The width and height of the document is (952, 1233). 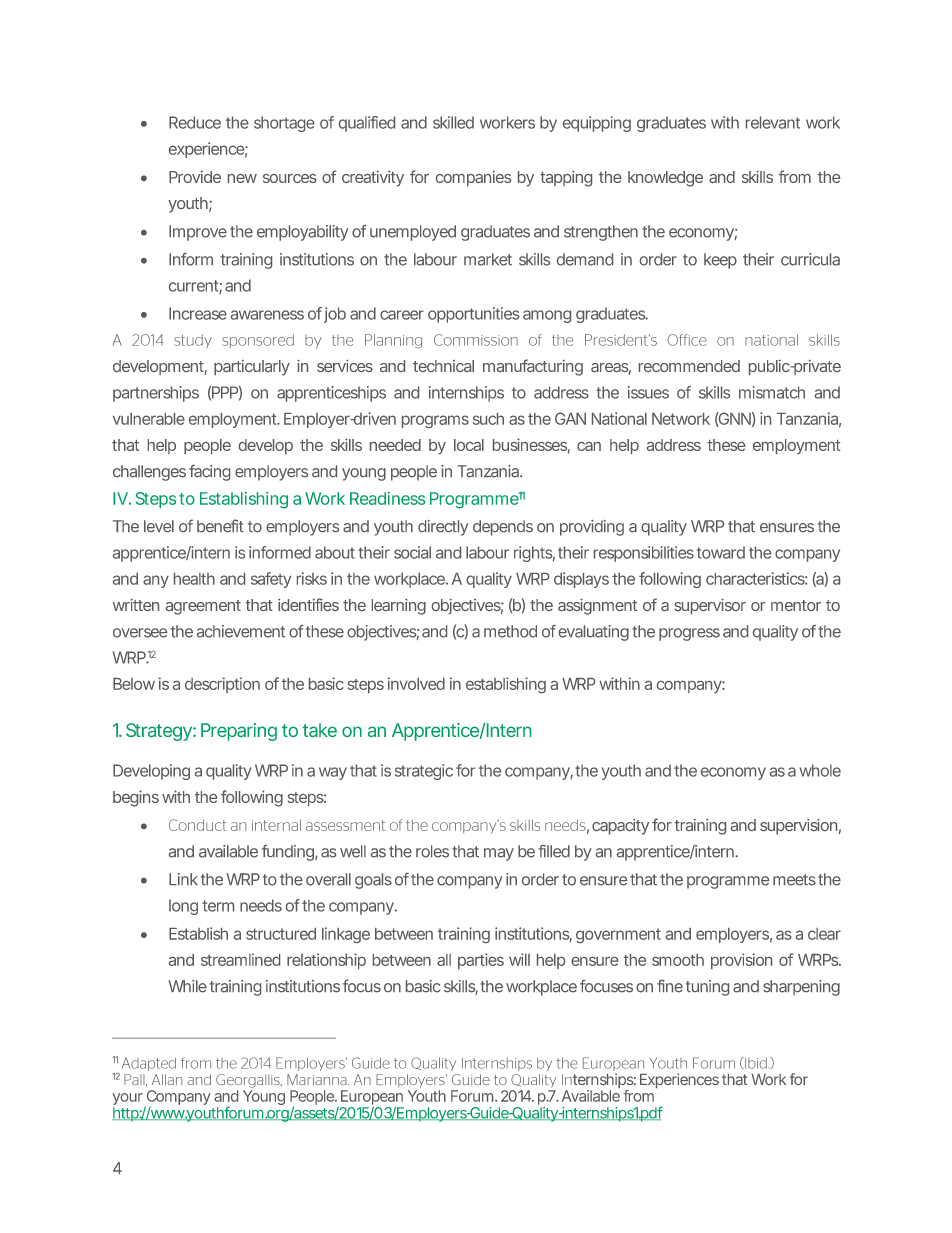 What do you see at coordinates (159, 732) in the document?
I see `Strategy` at bounding box center [159, 732].
